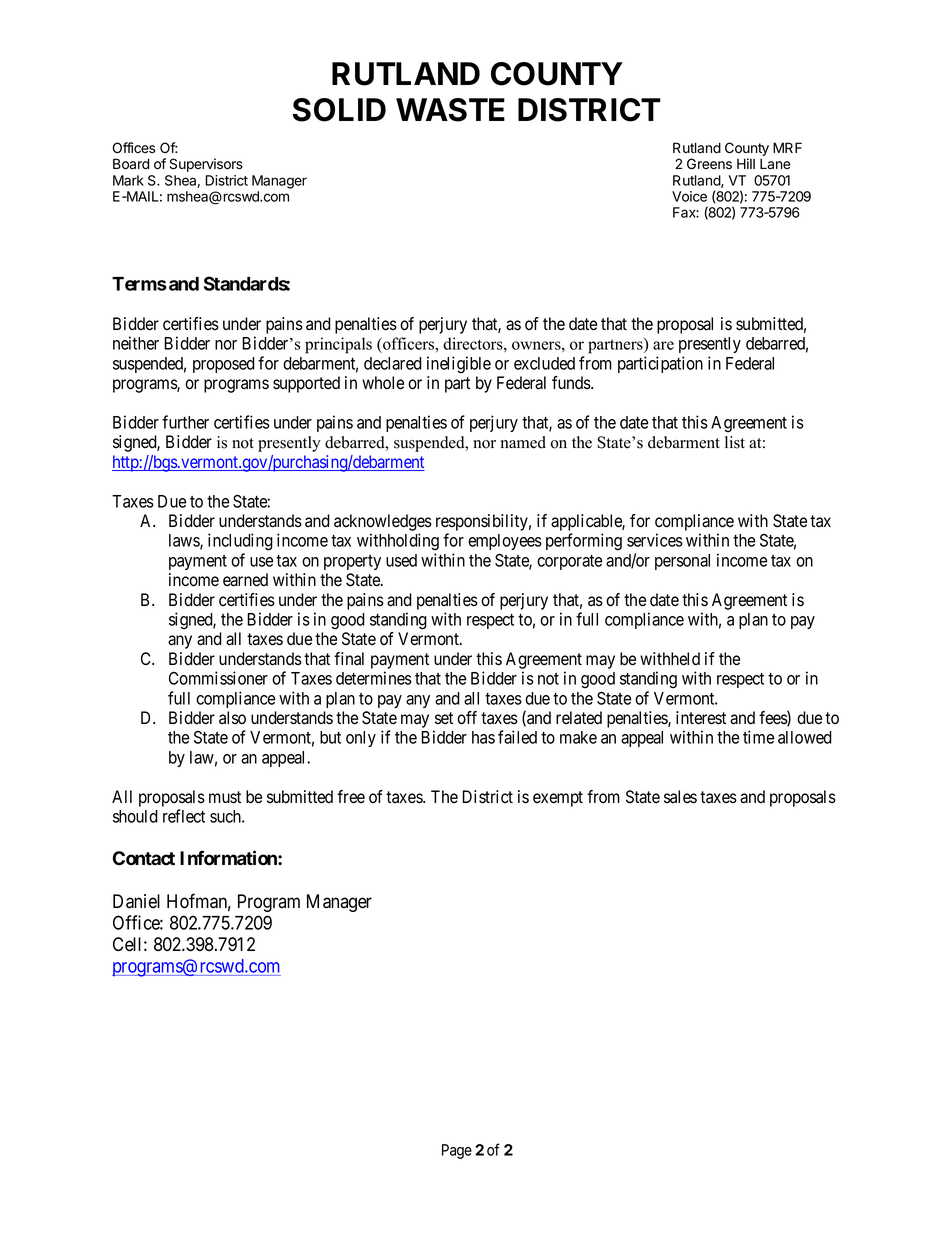 Image resolution: width=952 pixels, height=1233 pixels. Describe the element at coordinates (206, 165) in the screenshot. I see `Supervisors` at that location.
